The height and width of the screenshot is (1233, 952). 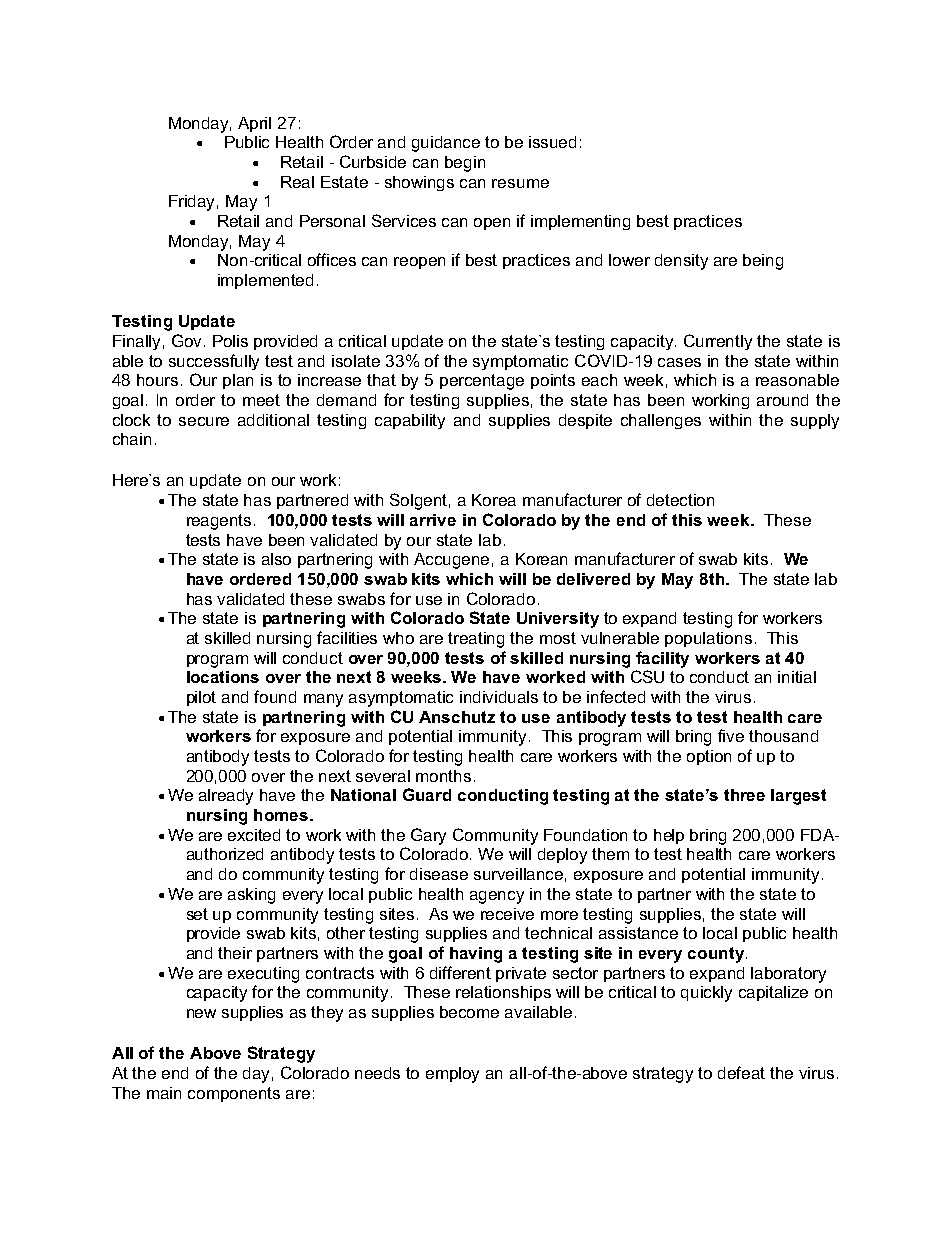 What do you see at coordinates (741, 1072) in the screenshot?
I see `defeat` at bounding box center [741, 1072].
